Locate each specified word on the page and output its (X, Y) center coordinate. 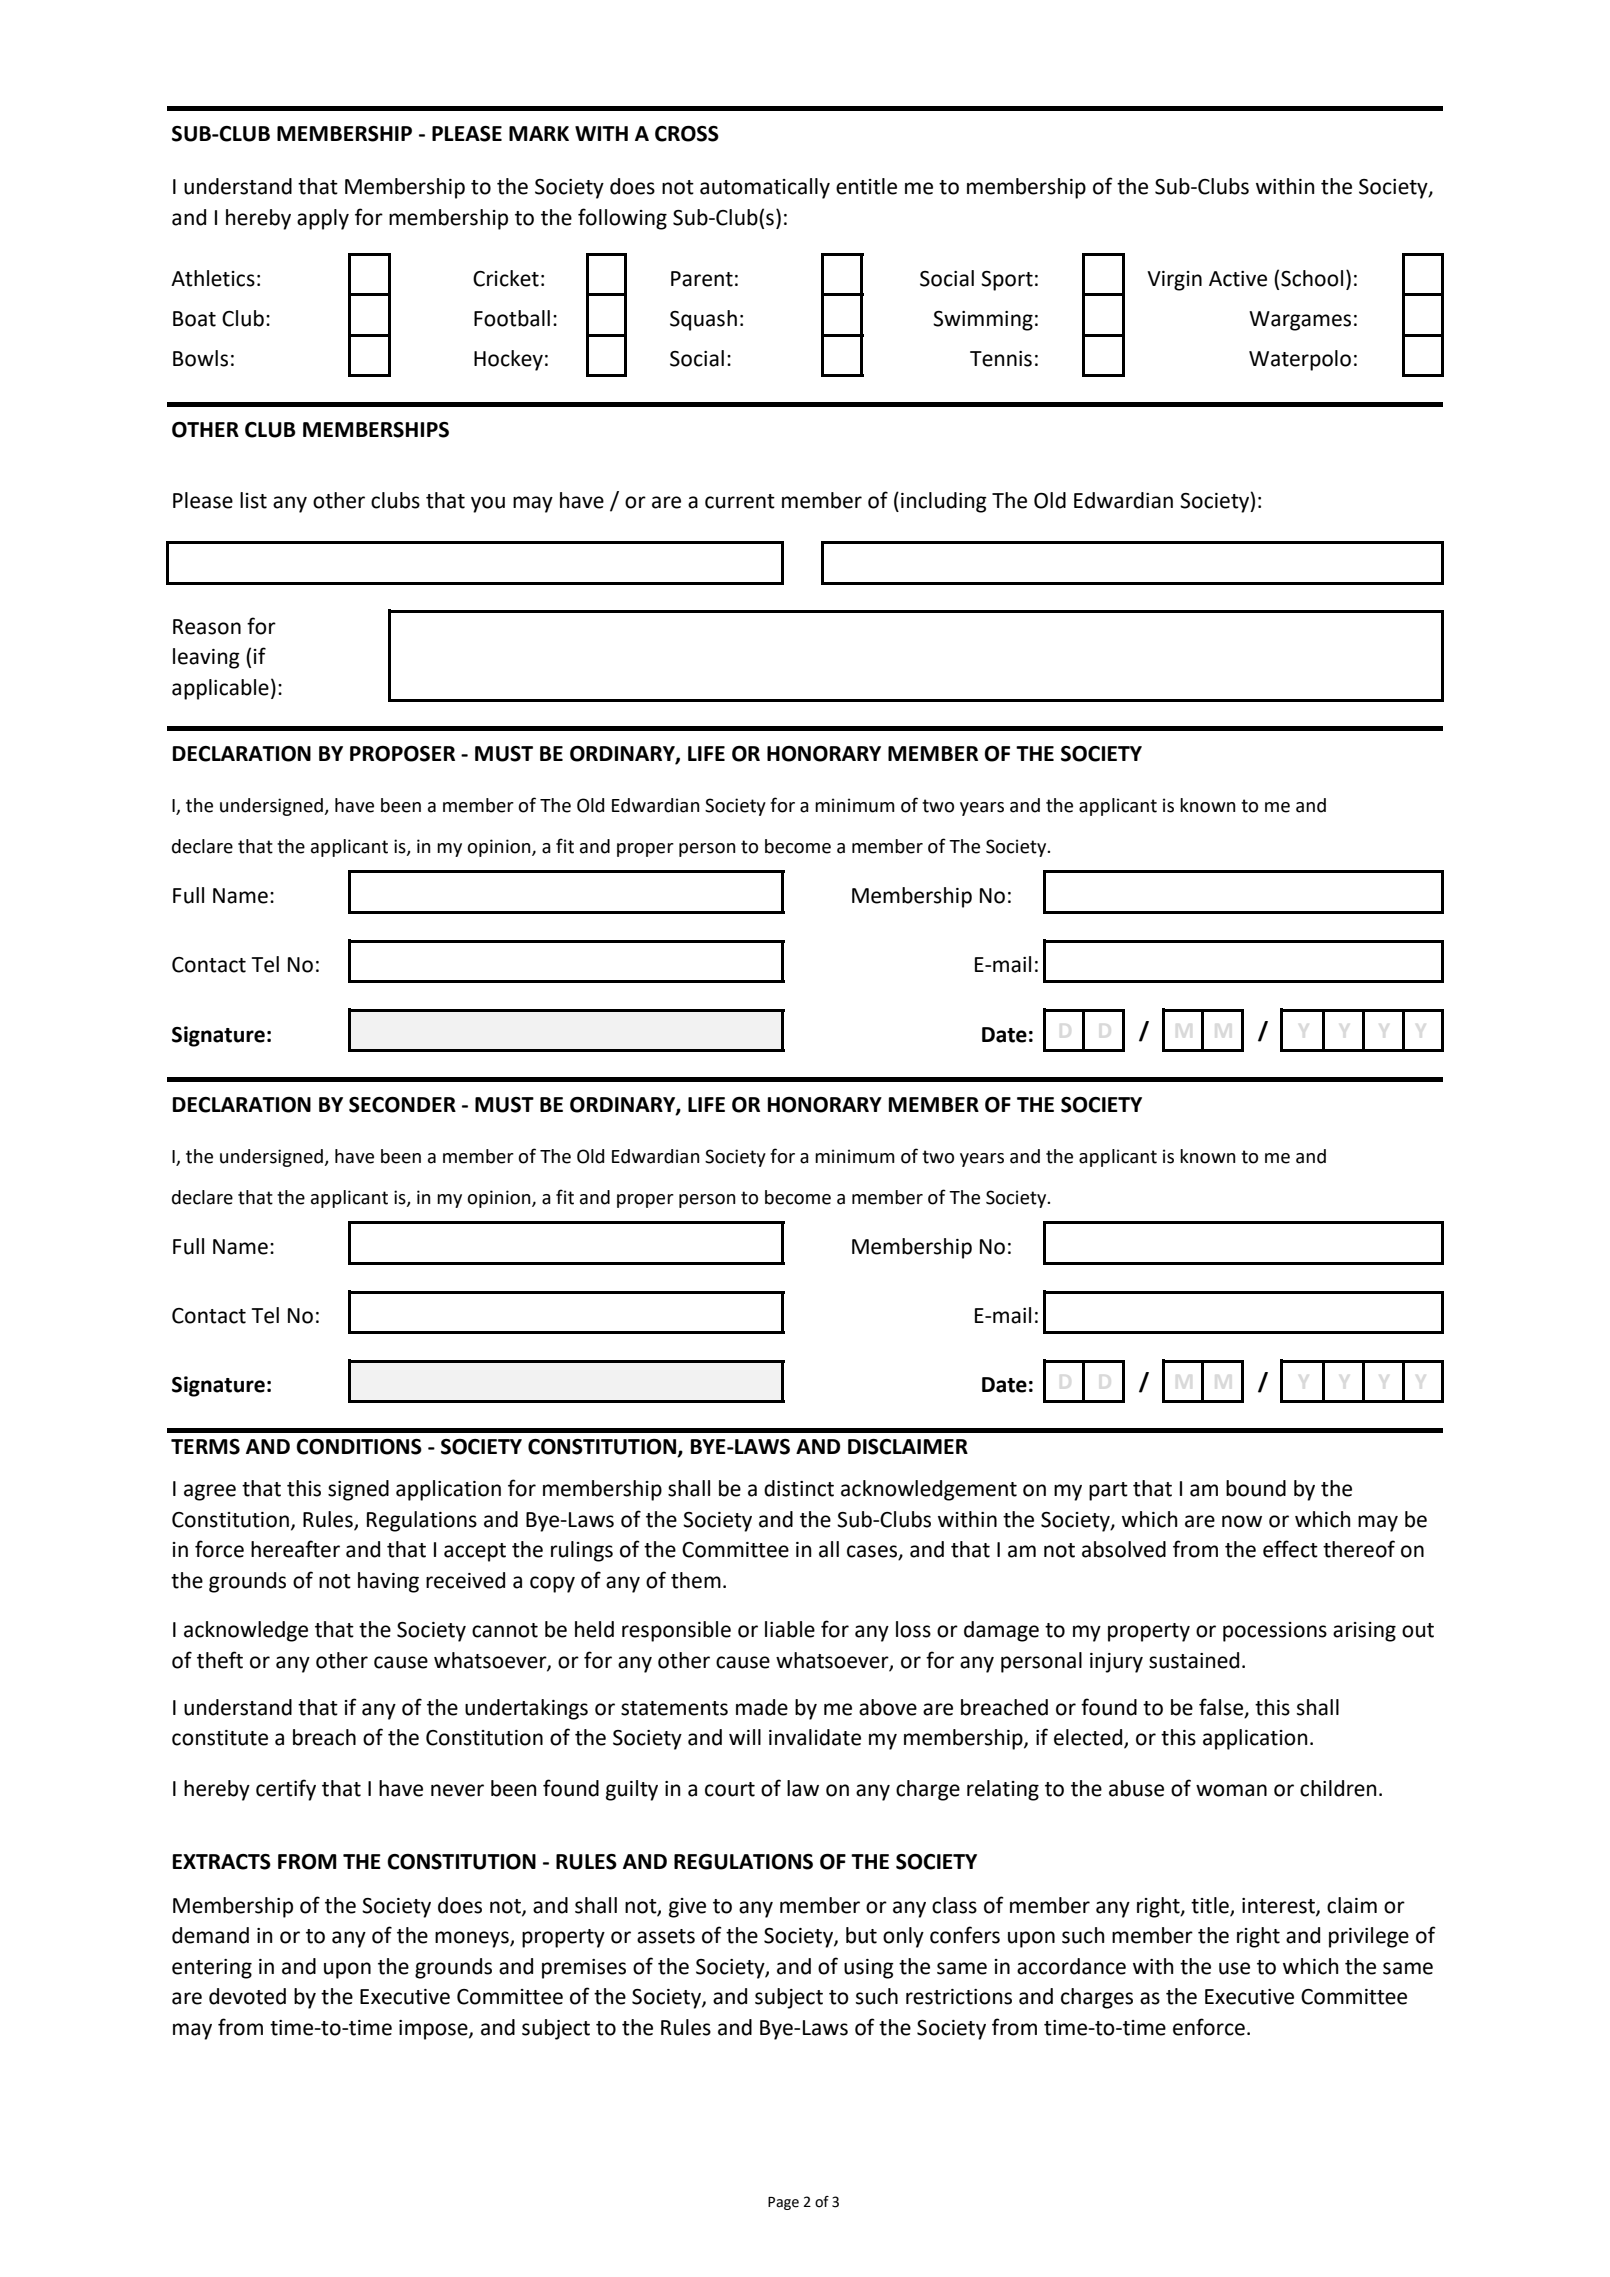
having (388, 1582)
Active (1238, 279)
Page (783, 2203)
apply (323, 219)
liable (790, 1629)
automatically (765, 188)
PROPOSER (402, 754)
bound (1256, 1488)
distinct (799, 1488)
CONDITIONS (359, 1447)
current (740, 501)
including (944, 502)
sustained (1194, 1660)
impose (434, 2030)
